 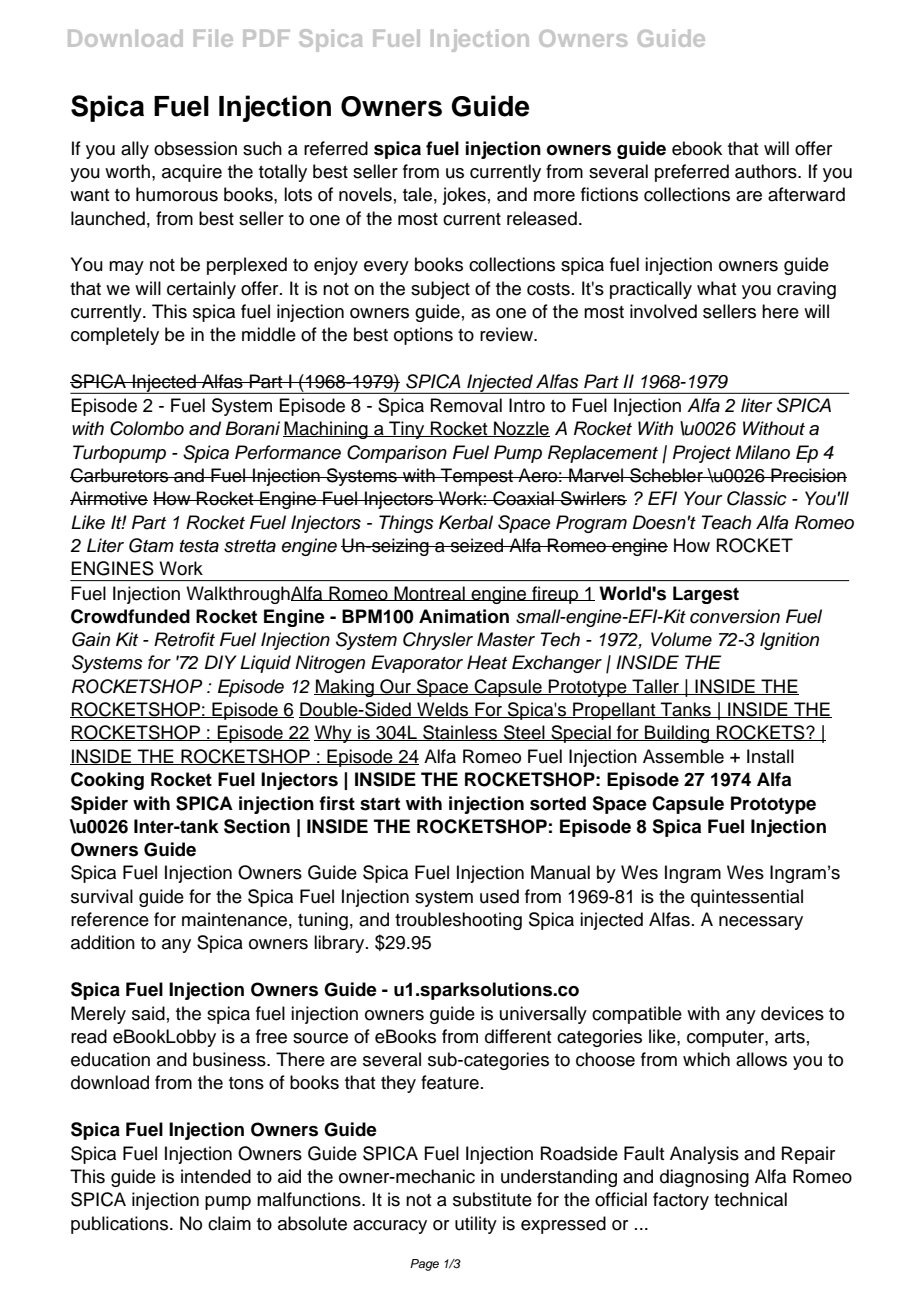 What do you see at coordinates (229, 1223) in the page?
I see `claim` at bounding box center [229, 1223].
